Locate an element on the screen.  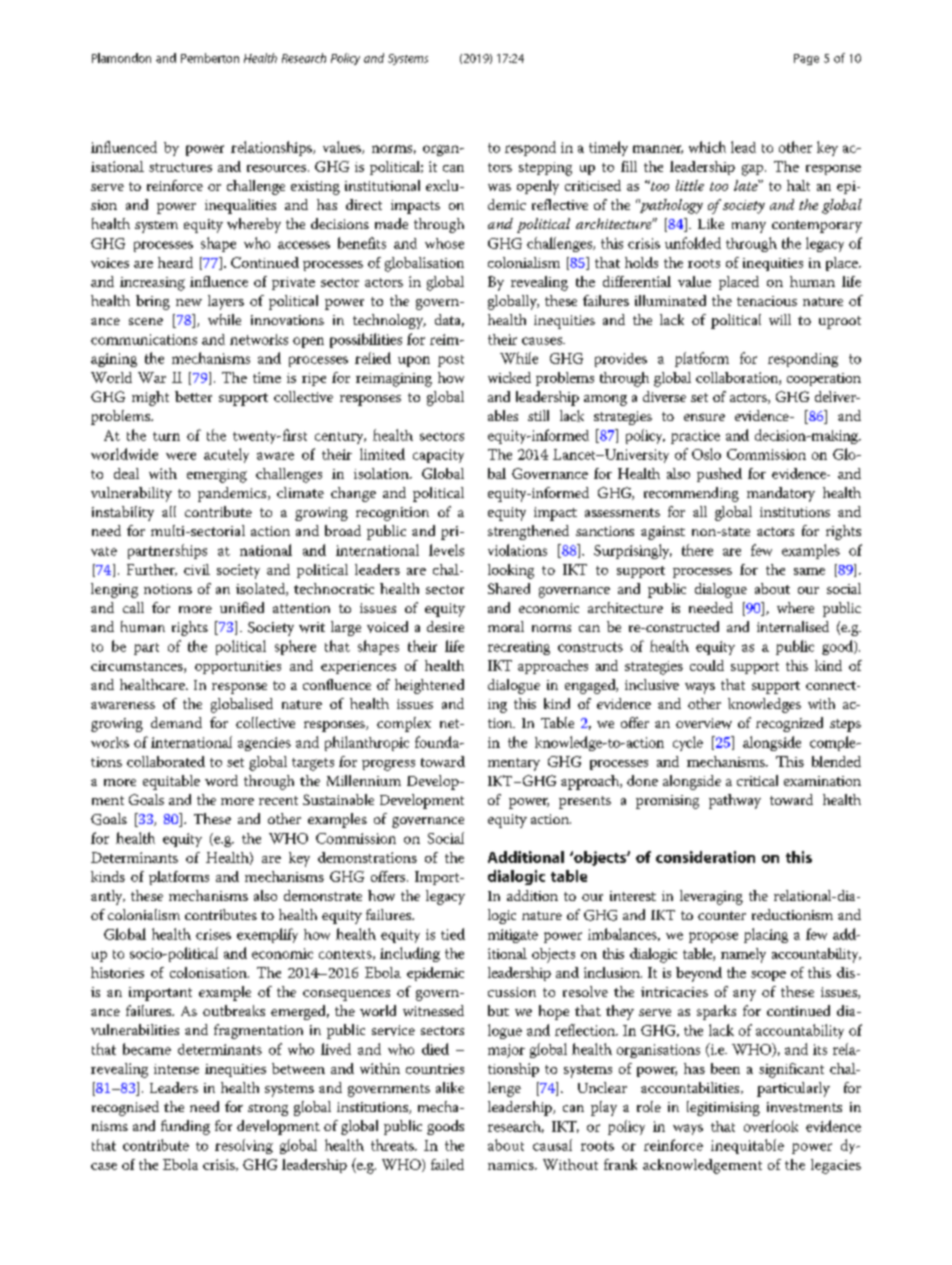
internalised is located at coordinates (793, 626).
